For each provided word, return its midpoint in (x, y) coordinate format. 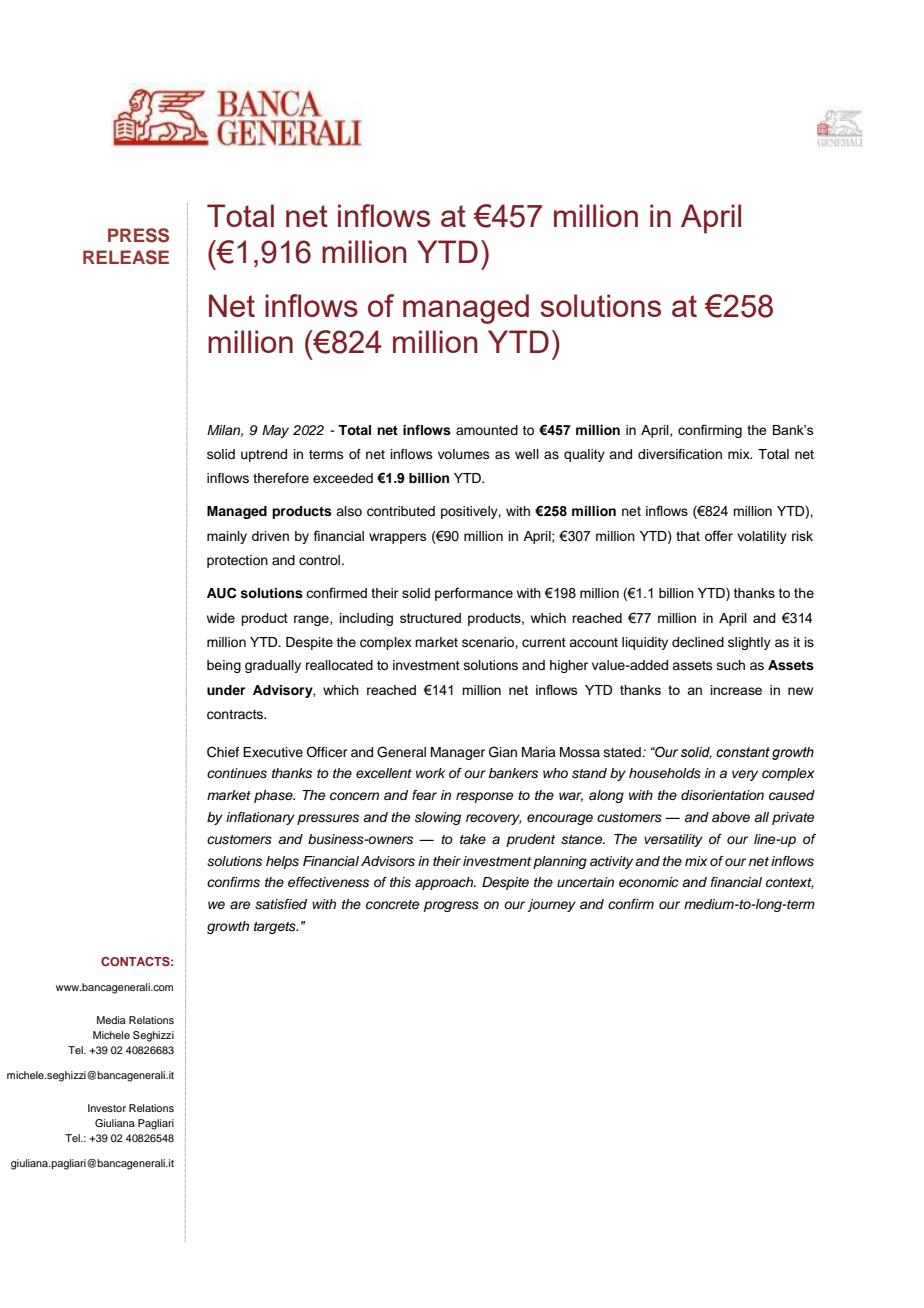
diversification (680, 454)
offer (719, 535)
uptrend (264, 455)
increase (736, 690)
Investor (107, 1108)
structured (430, 618)
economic (649, 882)
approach (445, 883)
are (240, 905)
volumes (464, 454)
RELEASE (126, 257)
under (226, 690)
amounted (487, 430)
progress (451, 906)
